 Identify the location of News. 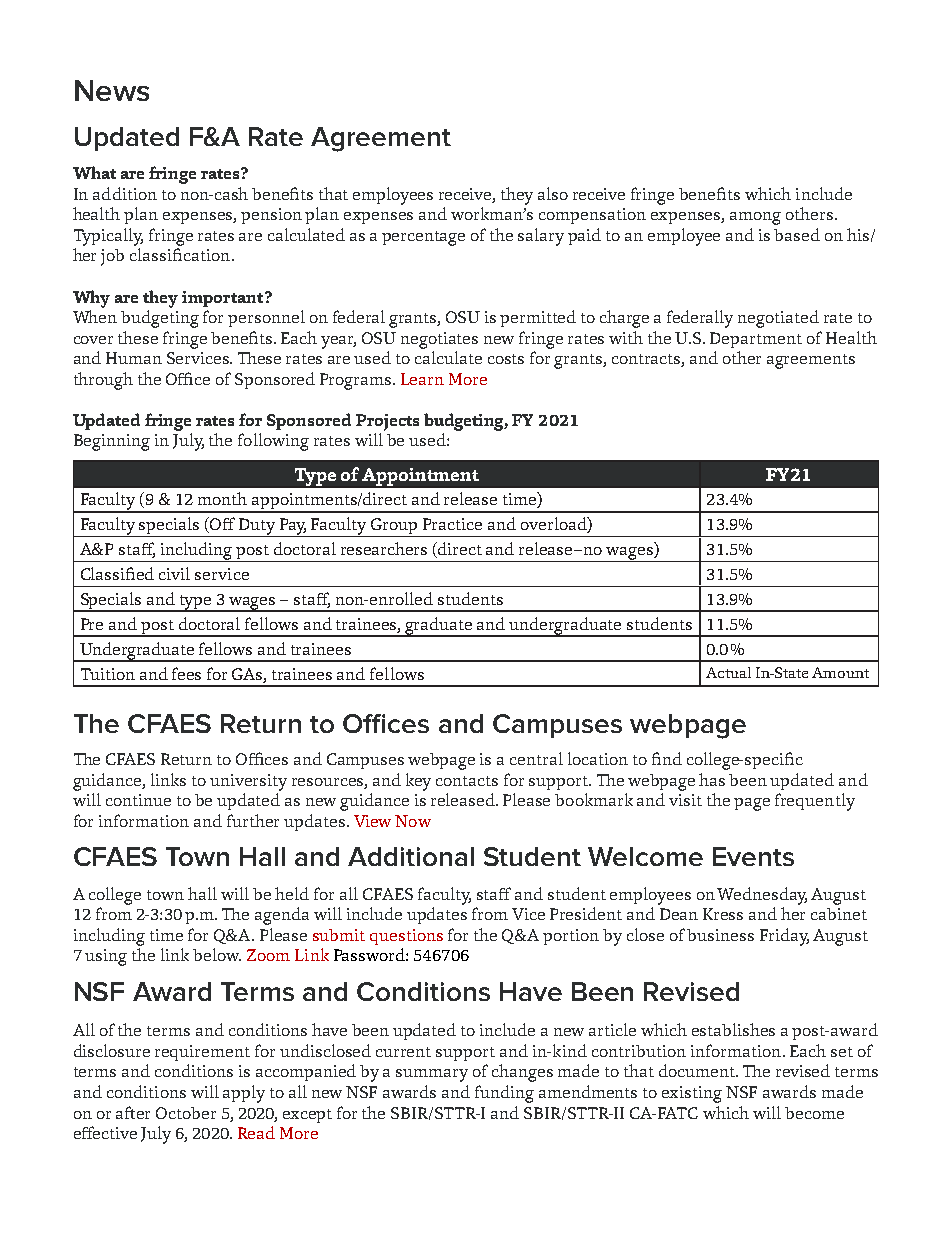
(112, 90).
